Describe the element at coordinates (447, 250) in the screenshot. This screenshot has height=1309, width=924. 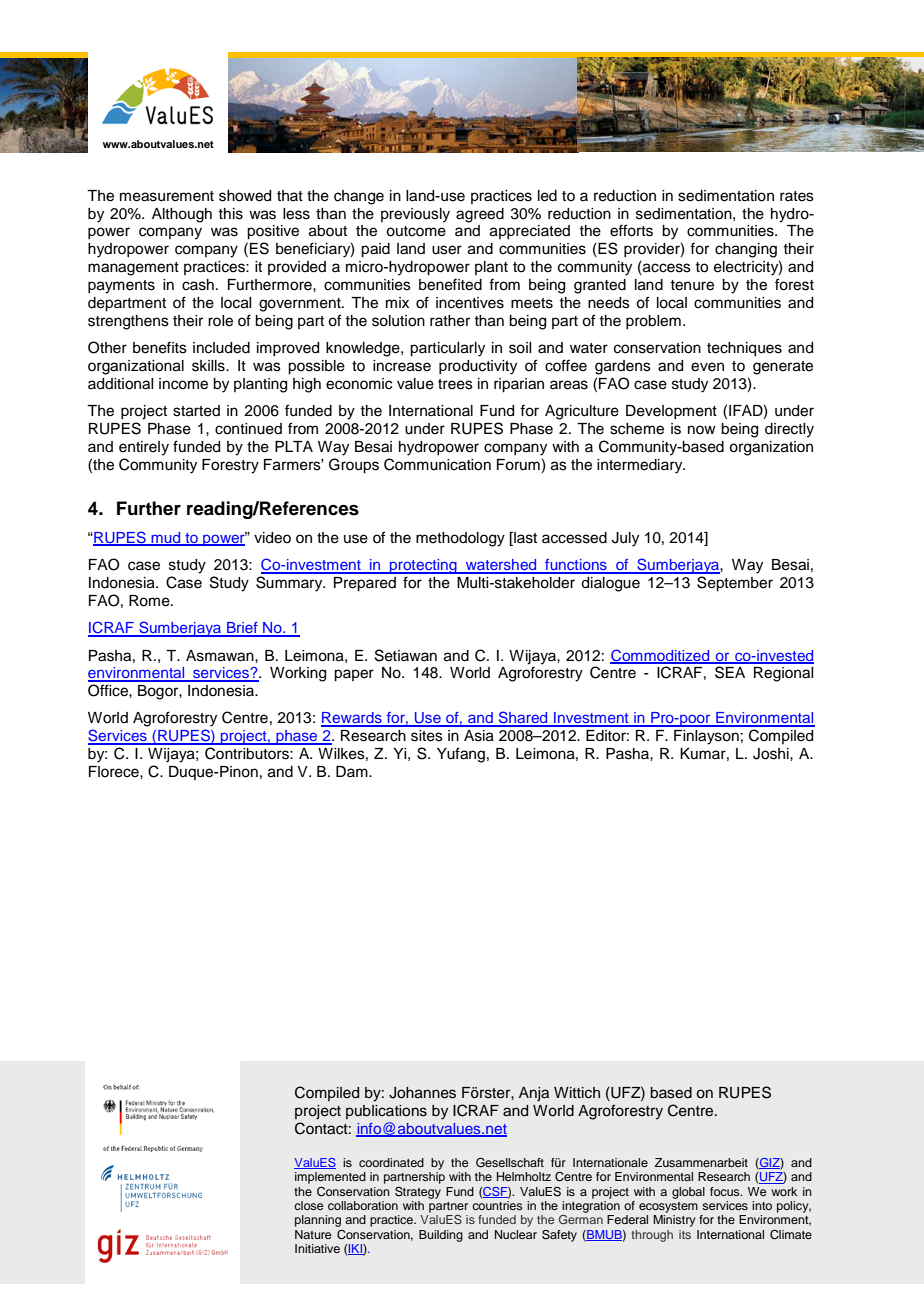
I see `user` at that location.
